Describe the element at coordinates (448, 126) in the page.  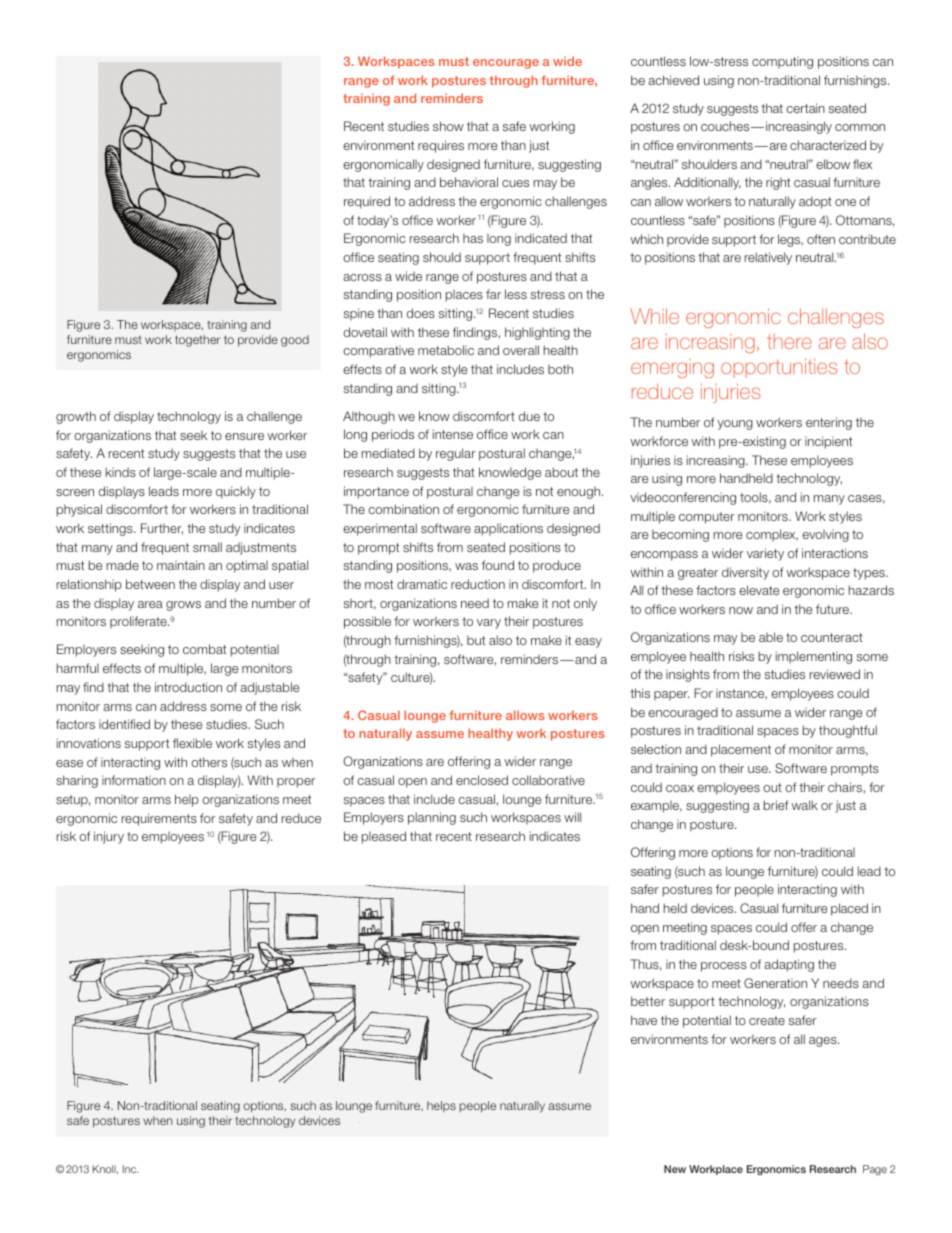
I see `show` at that location.
